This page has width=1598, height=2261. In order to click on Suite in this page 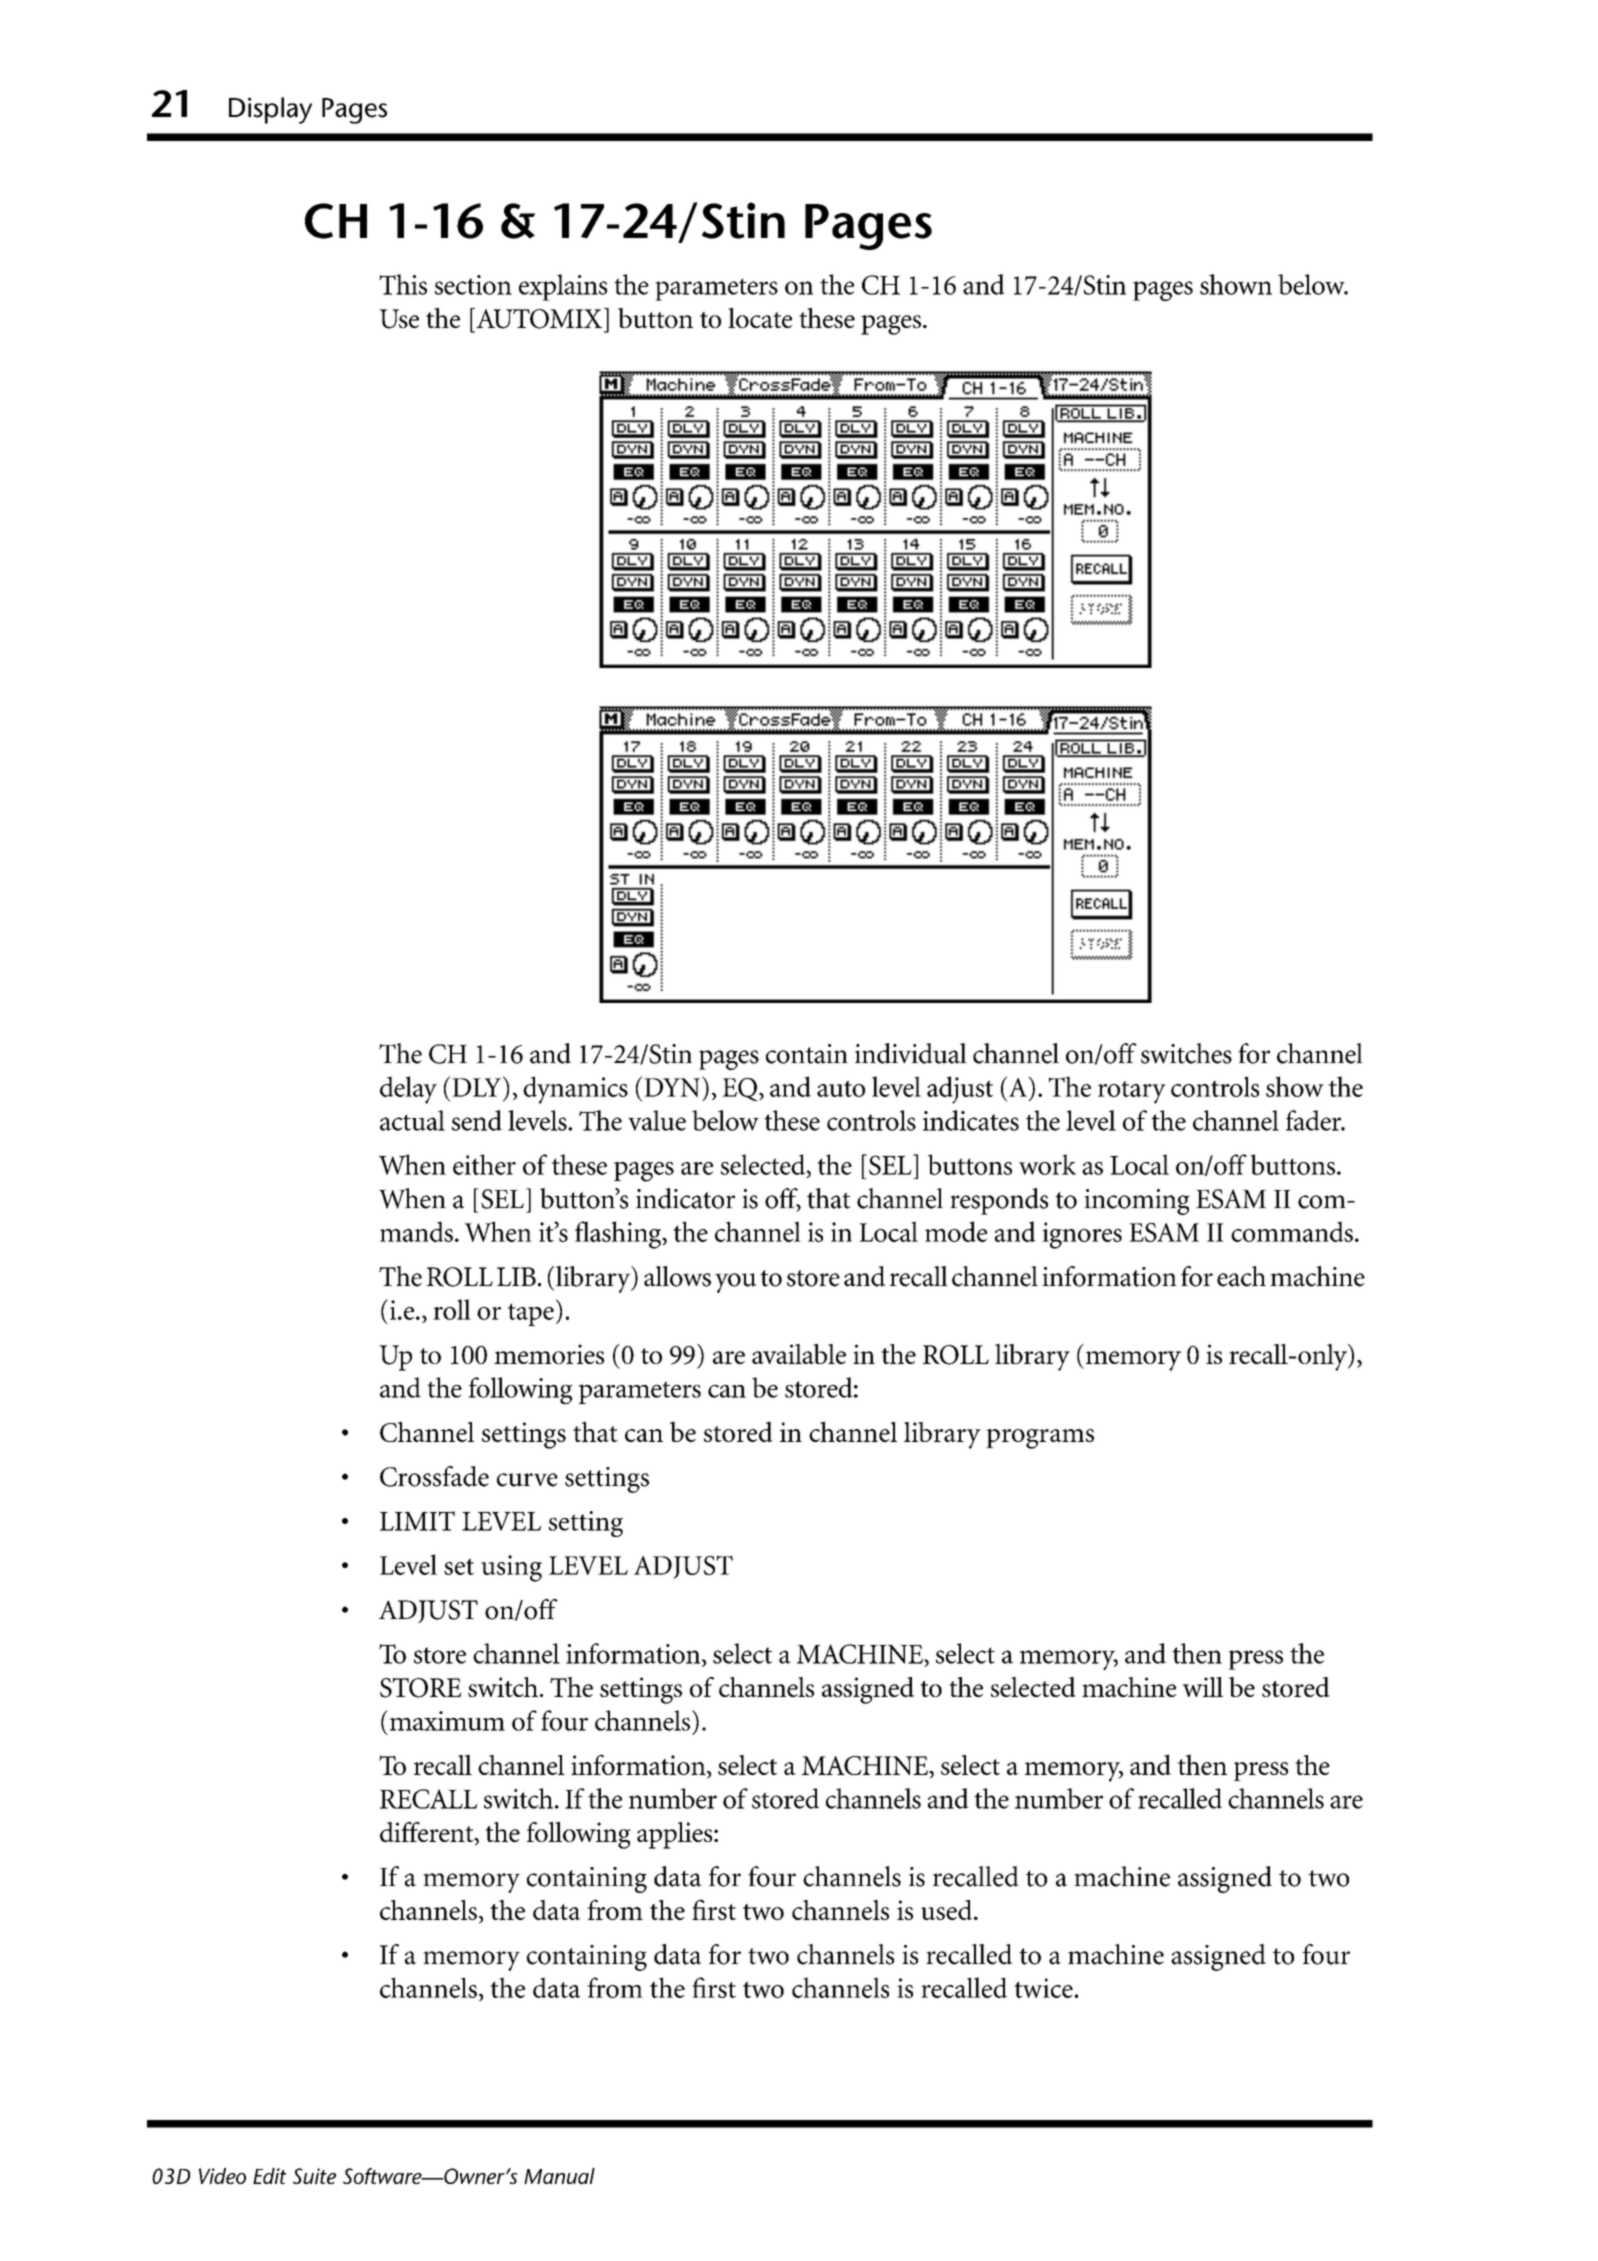, I will do `click(314, 2176)`.
